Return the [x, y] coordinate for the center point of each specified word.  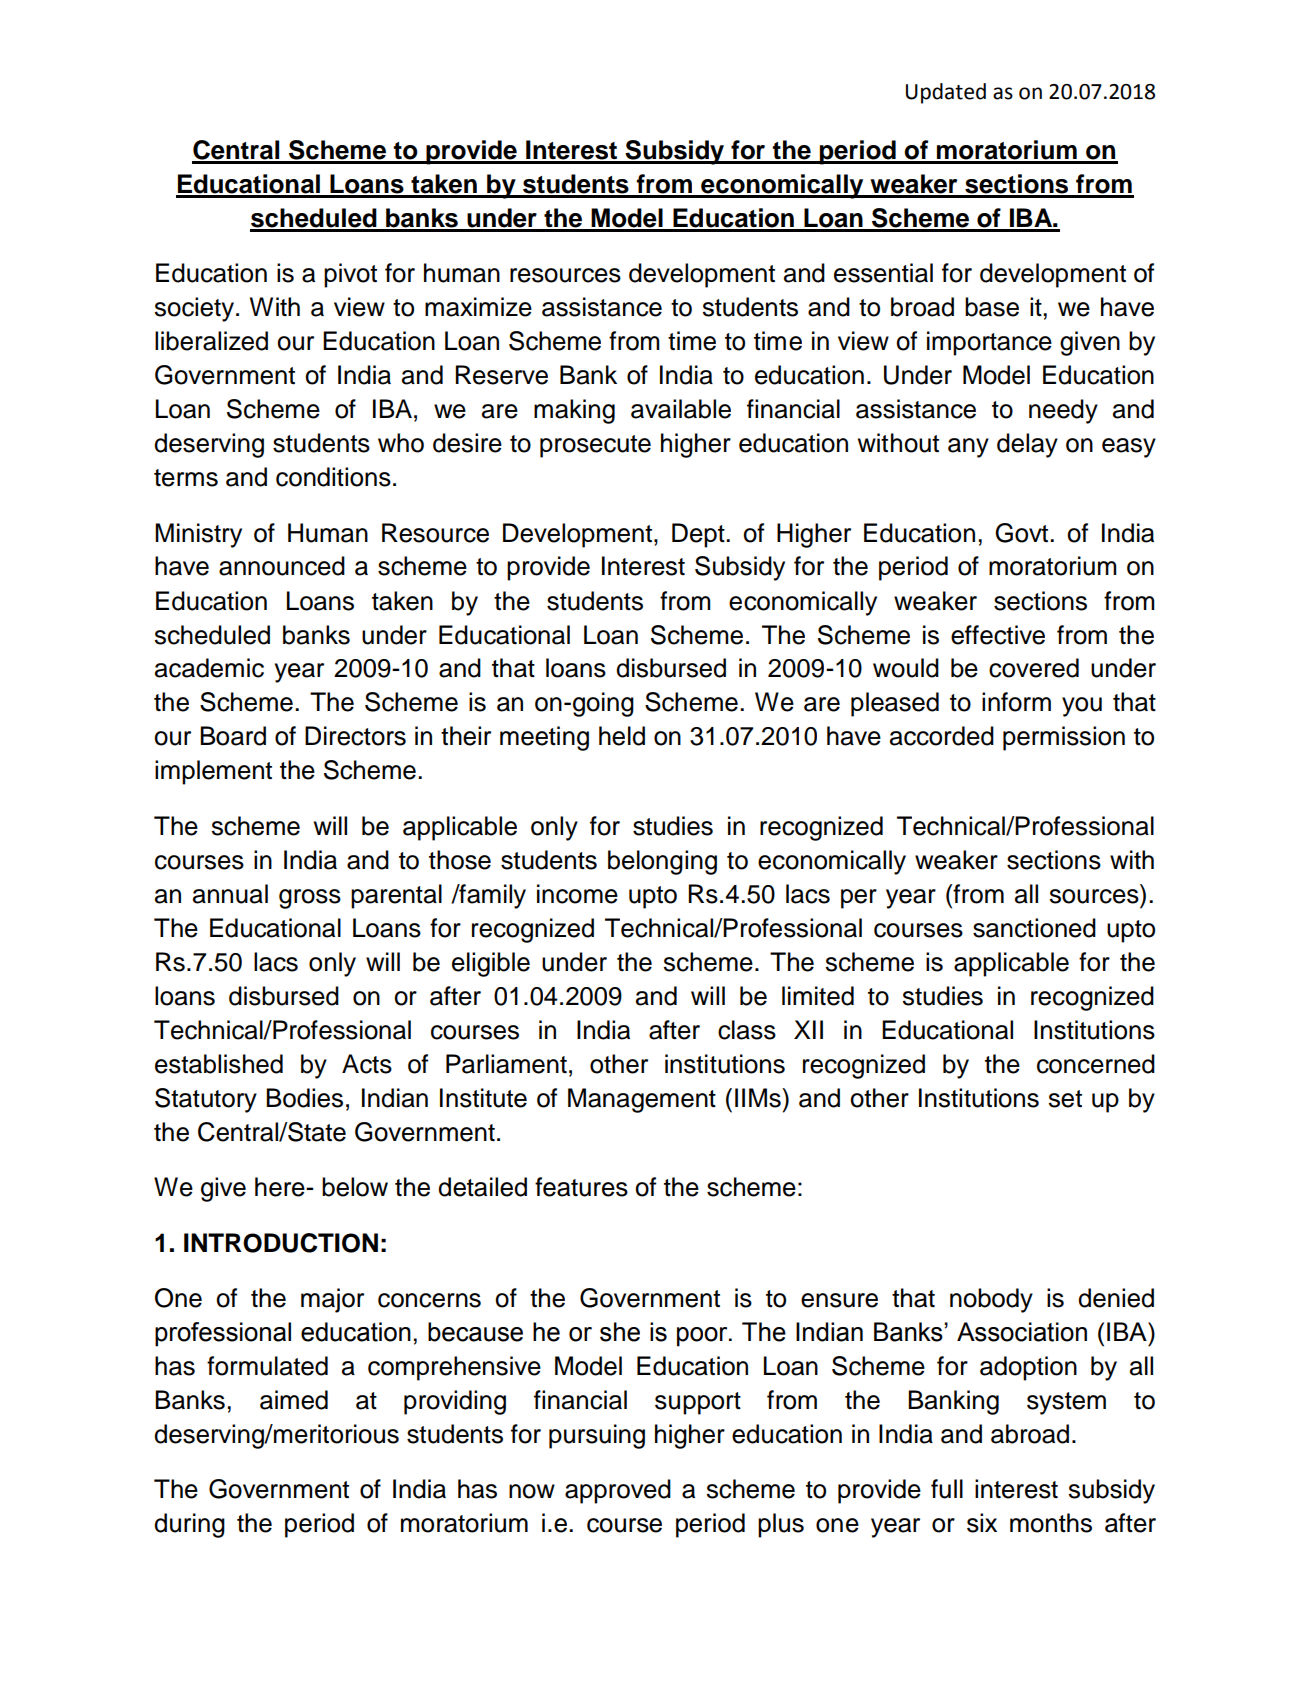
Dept [699, 535]
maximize [478, 307]
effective [998, 635]
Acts [367, 1064]
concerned [1096, 1064]
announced [282, 566]
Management [642, 1100]
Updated [946, 93]
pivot [350, 275]
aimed [294, 1400]
